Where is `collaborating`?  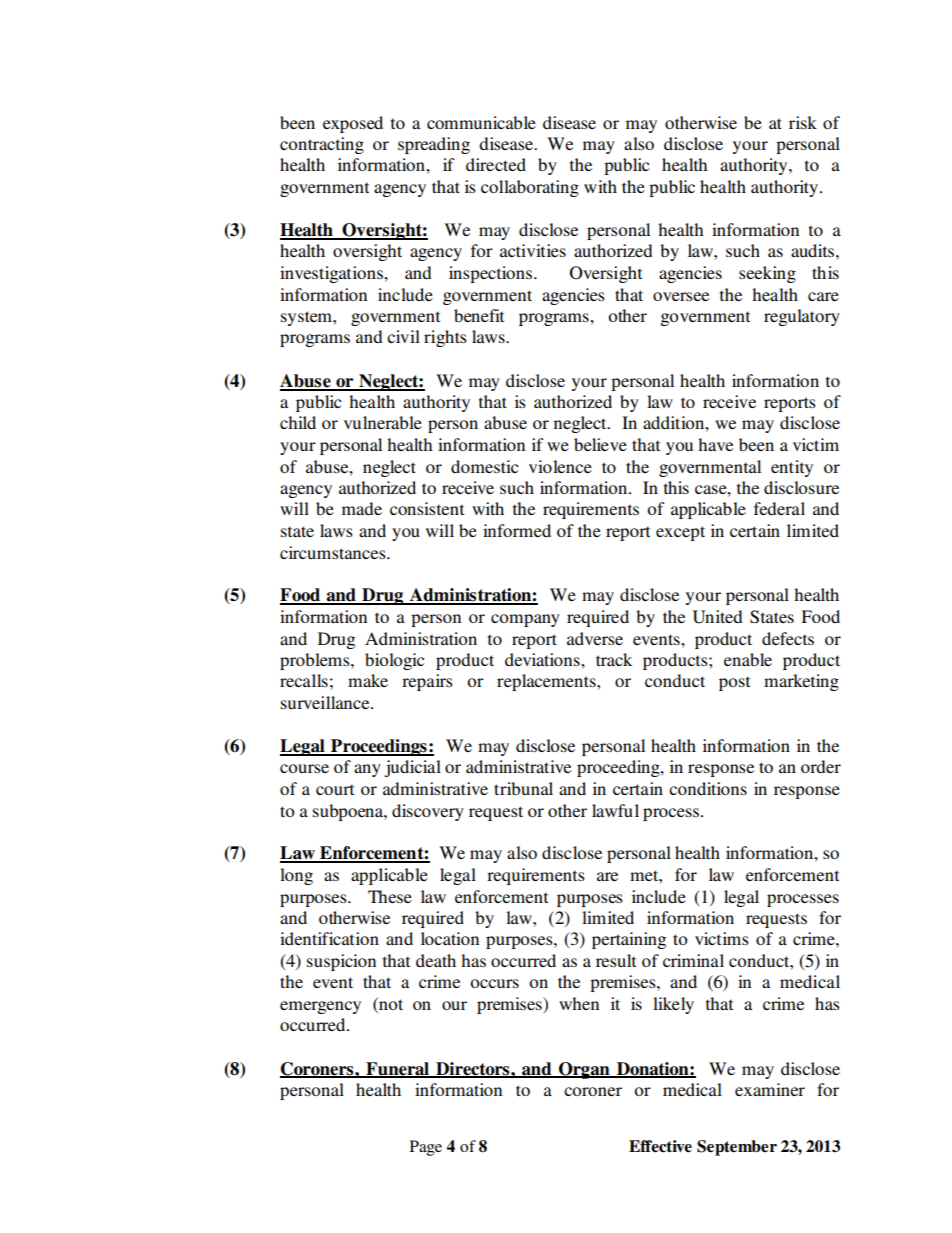 collaborating is located at coordinates (530, 188).
